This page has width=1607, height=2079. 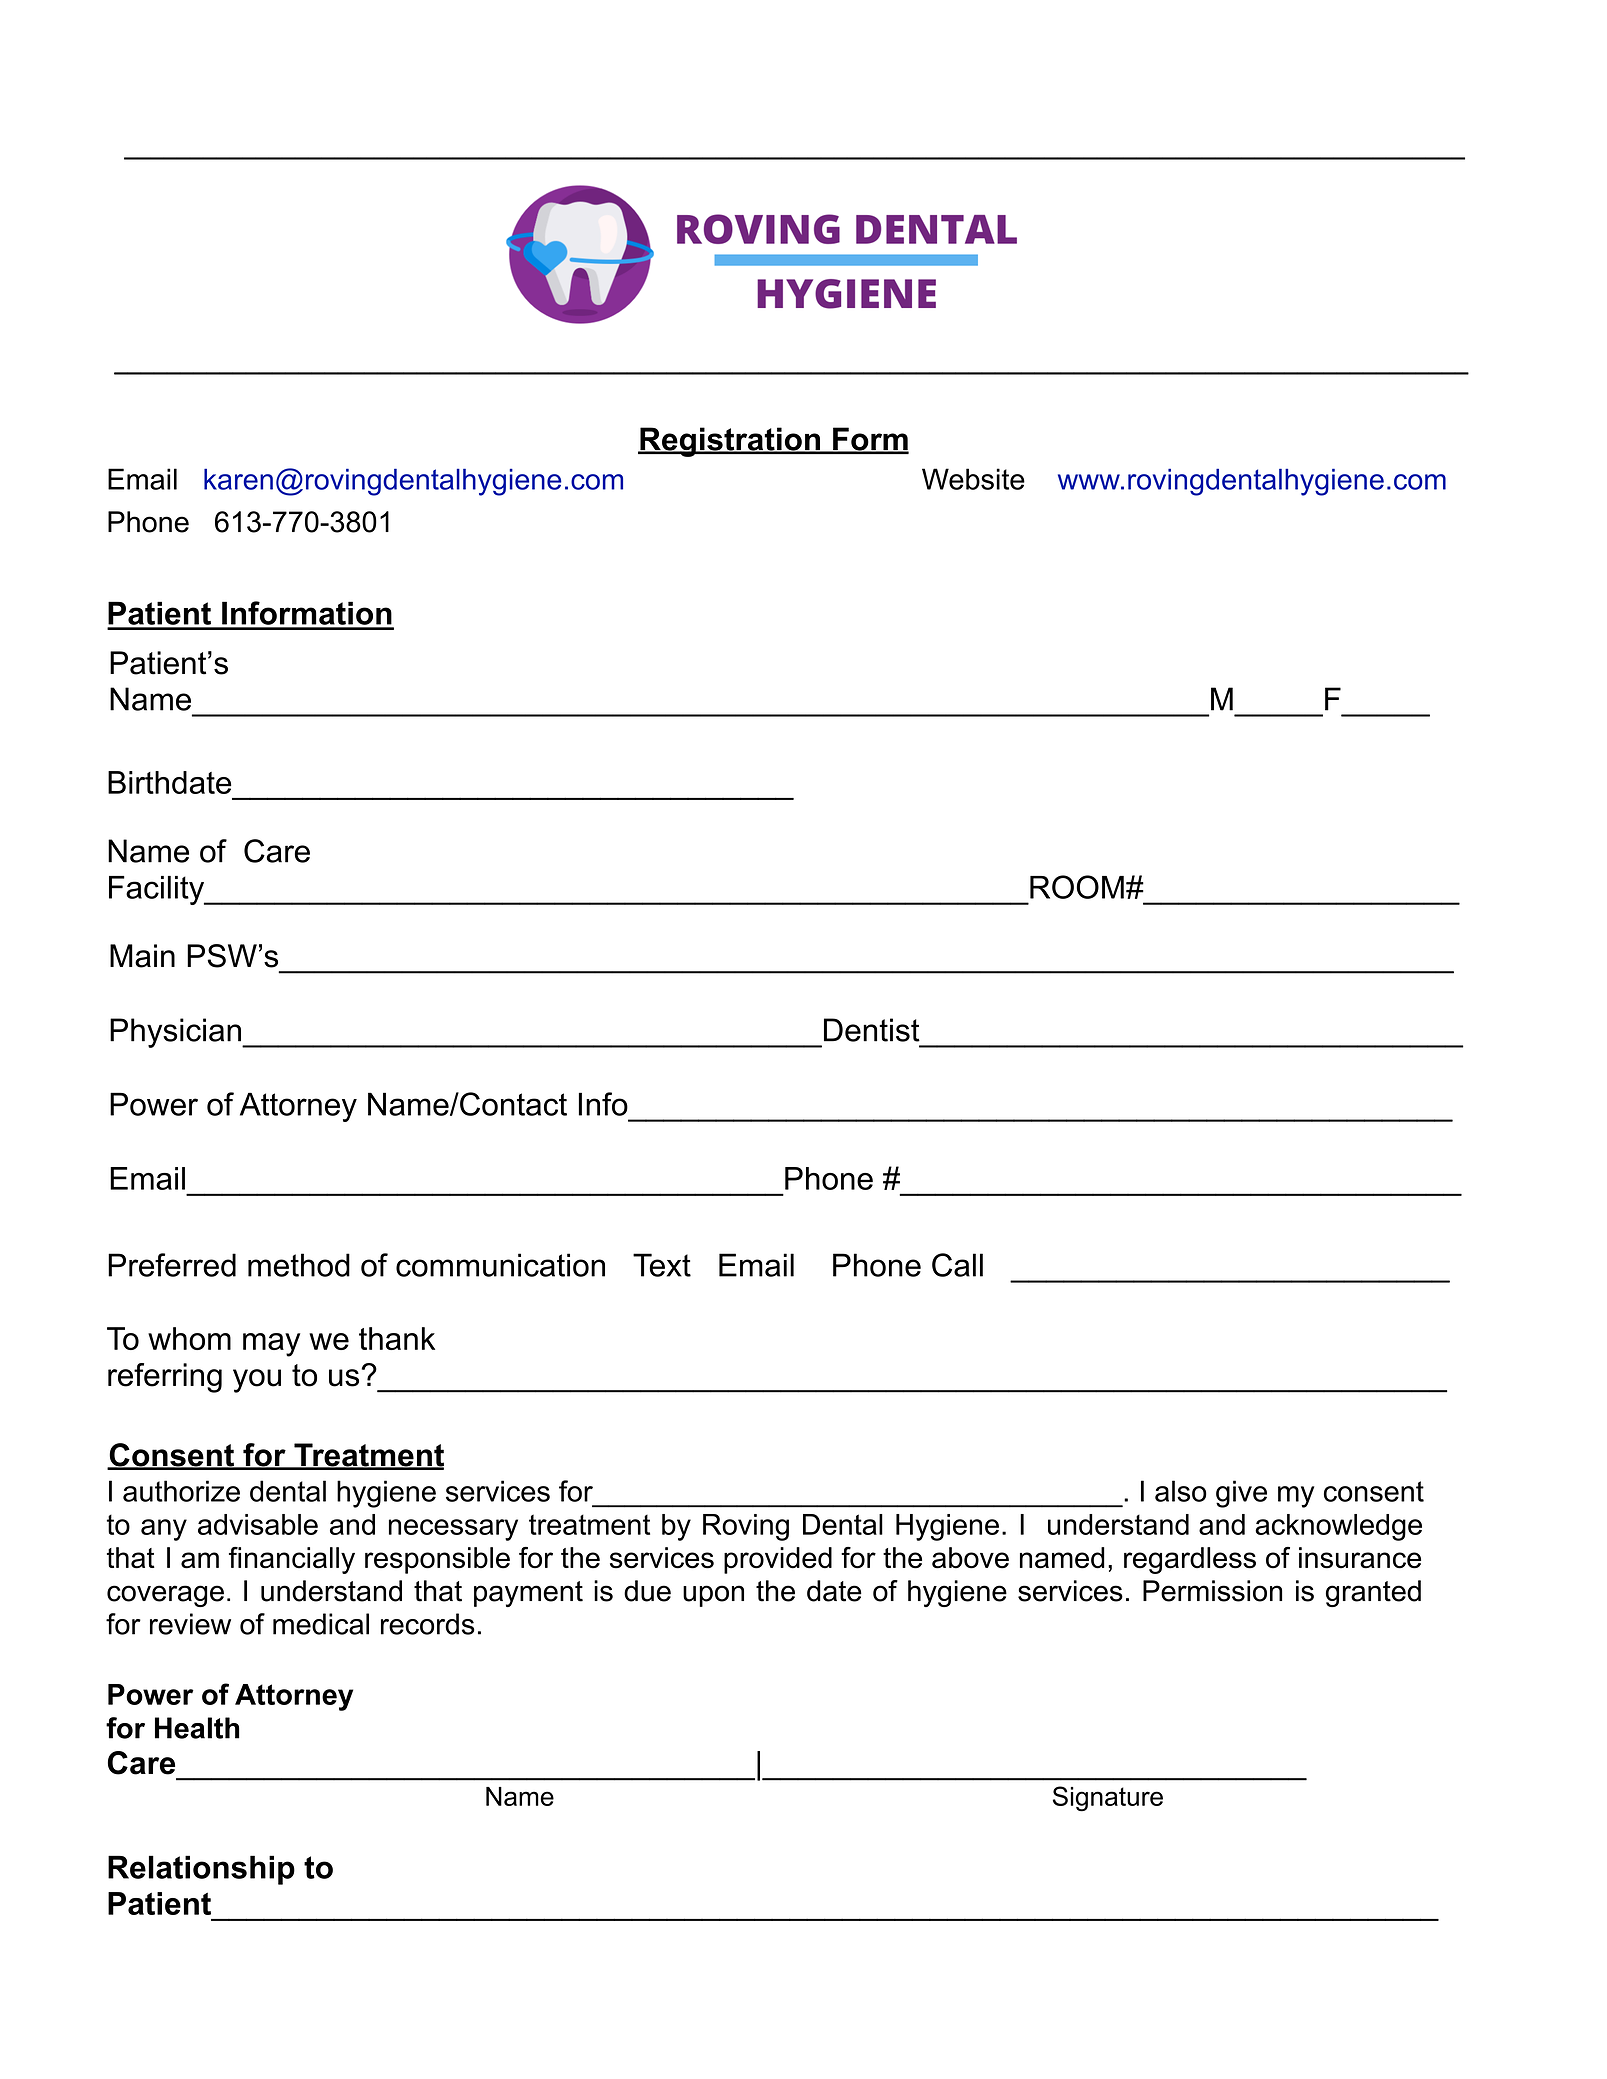 What do you see at coordinates (299, 1265) in the page?
I see `method` at bounding box center [299, 1265].
